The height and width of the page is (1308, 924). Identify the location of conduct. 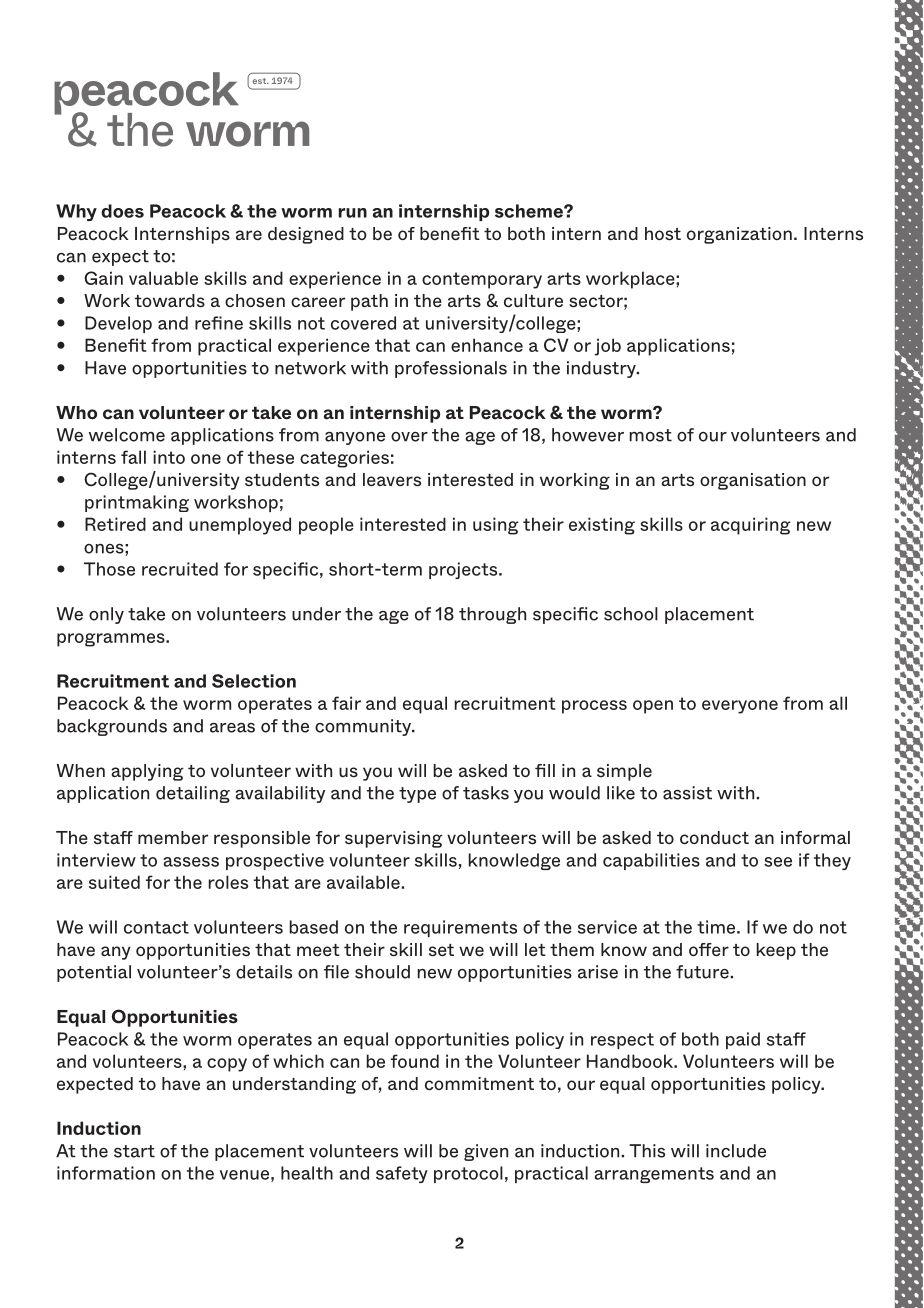
(714, 838).
